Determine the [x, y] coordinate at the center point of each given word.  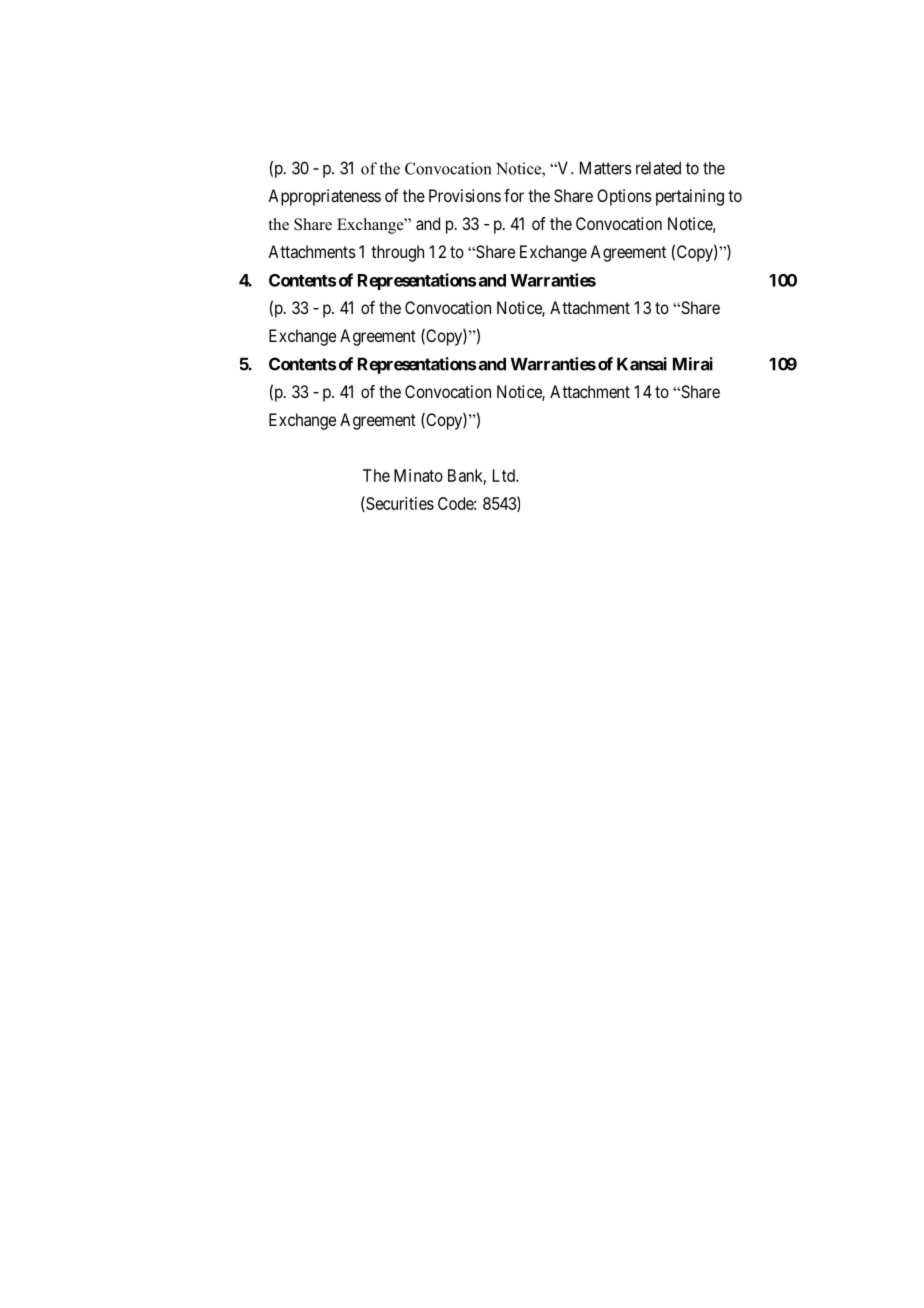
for [514, 195]
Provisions [465, 195]
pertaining [690, 197]
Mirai [693, 364]
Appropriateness [324, 197]
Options [624, 197]
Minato [418, 475]
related [658, 168]
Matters [606, 168]
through [397, 253]
